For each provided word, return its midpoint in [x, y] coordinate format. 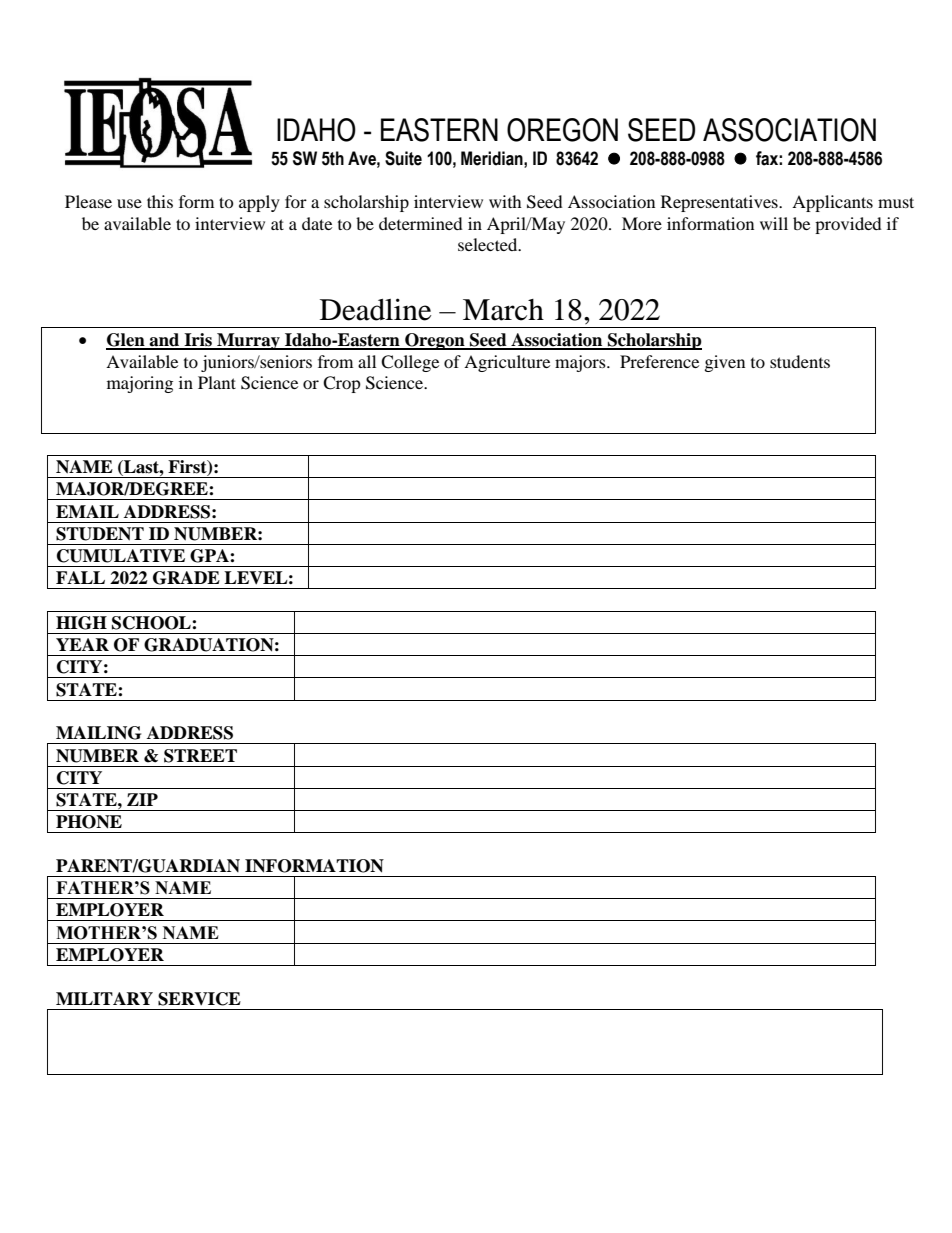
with [505, 201]
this [160, 201]
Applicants [832, 203]
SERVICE [199, 999]
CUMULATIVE [121, 556]
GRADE [186, 578]
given [725, 363]
